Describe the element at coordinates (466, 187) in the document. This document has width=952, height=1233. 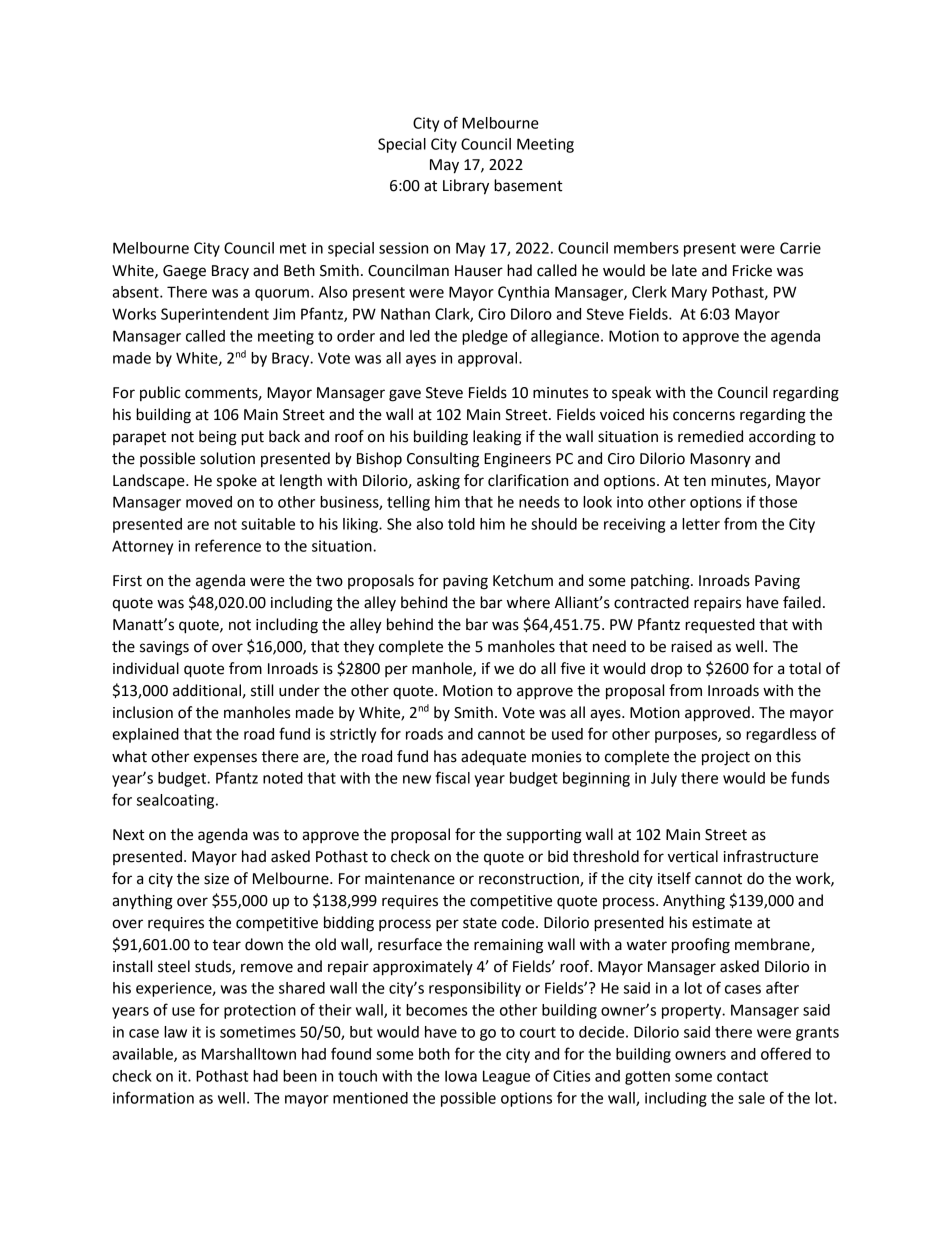
I see `Library` at that location.
